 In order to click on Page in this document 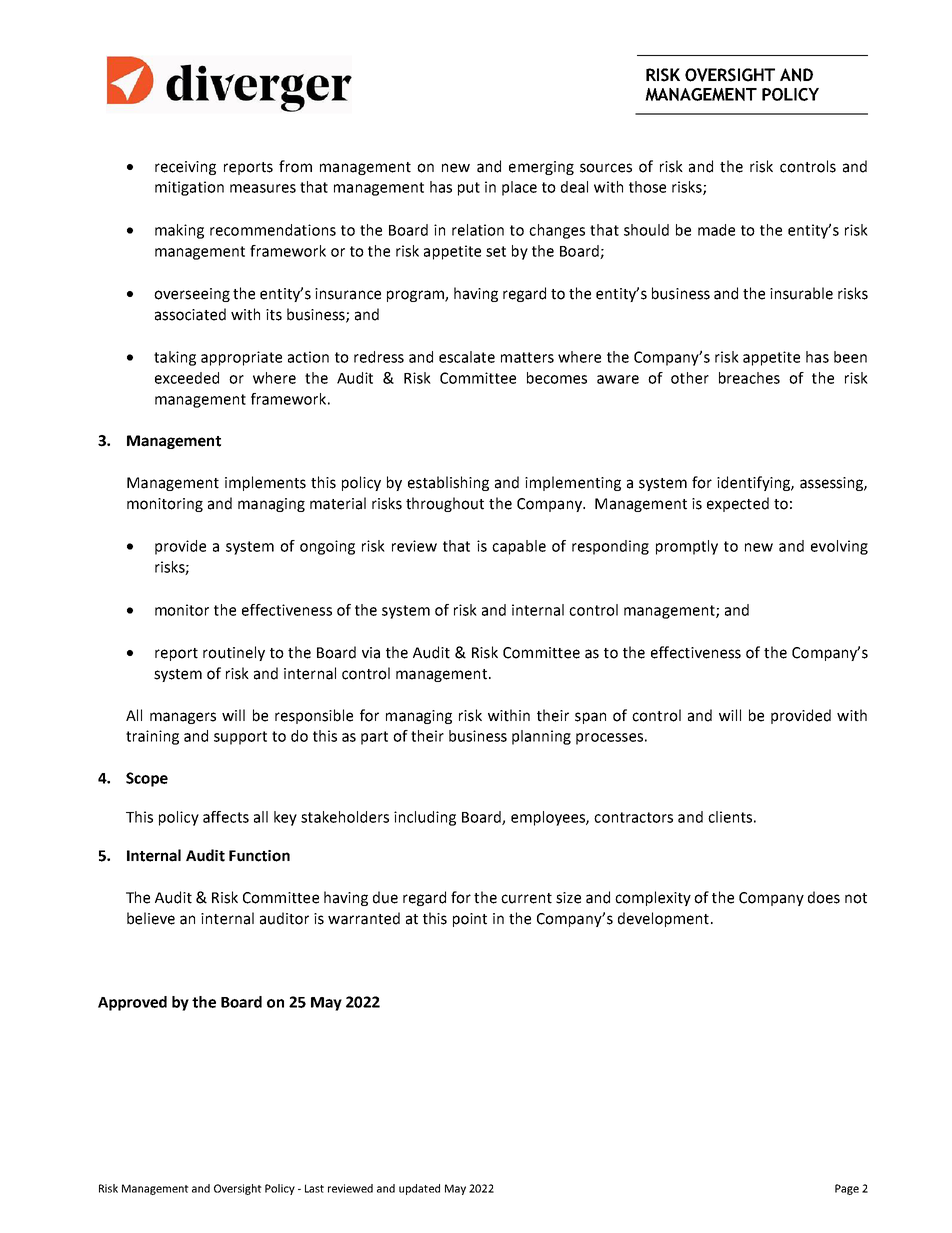, I will do `click(847, 1189)`.
